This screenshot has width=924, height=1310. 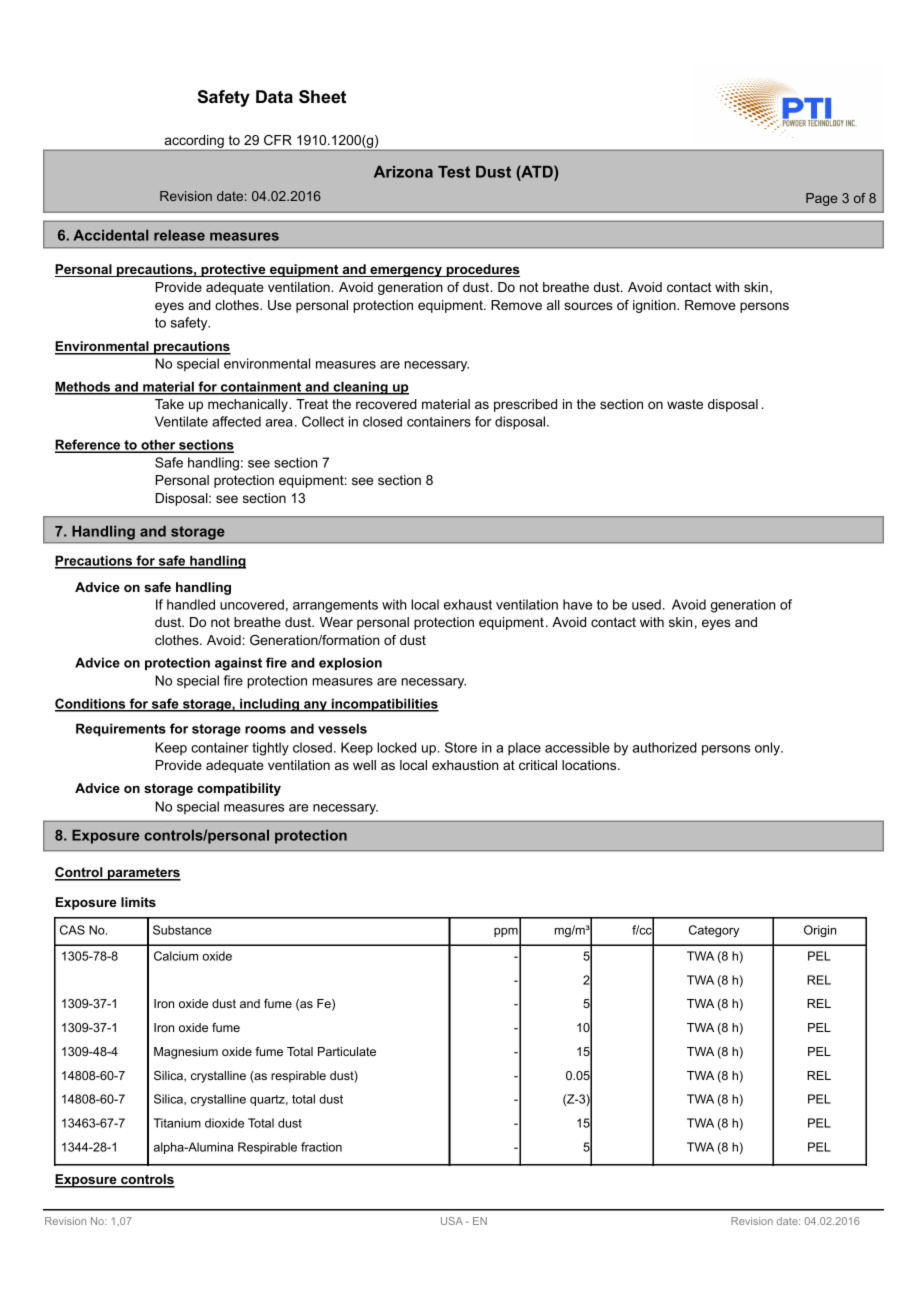 What do you see at coordinates (384, 705) in the screenshot?
I see `incompatibilities` at bounding box center [384, 705].
